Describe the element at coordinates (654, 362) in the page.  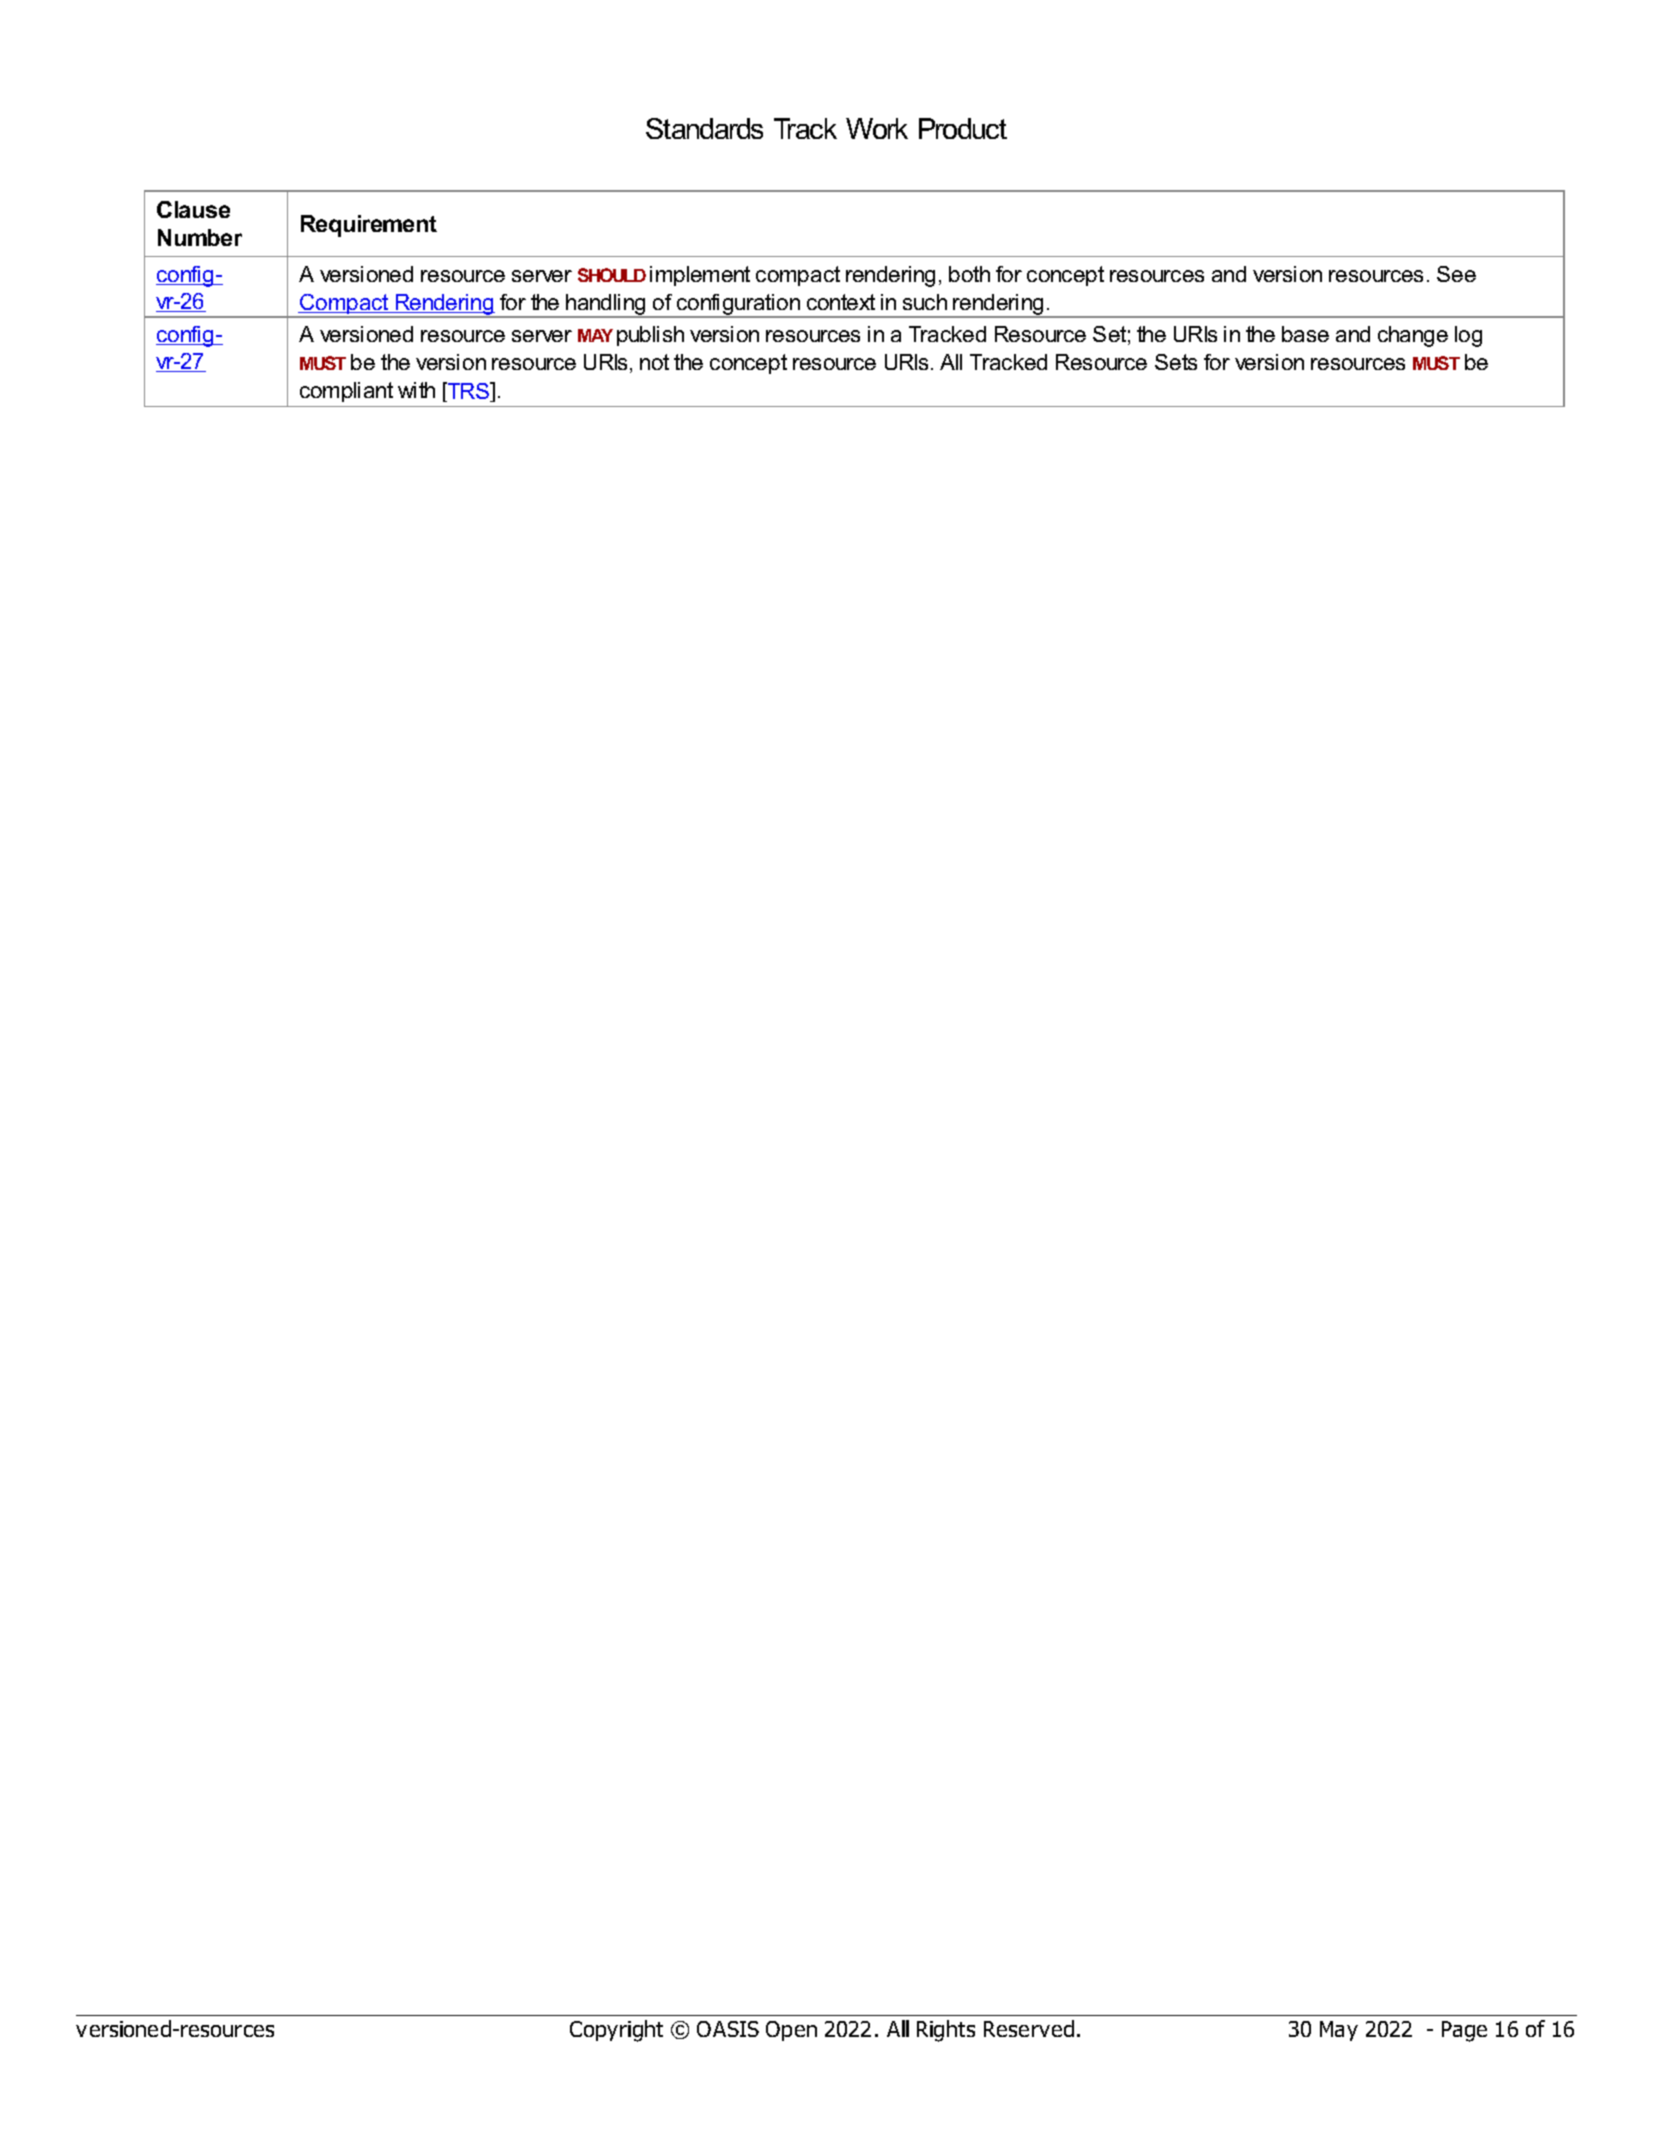
I see `not` at that location.
